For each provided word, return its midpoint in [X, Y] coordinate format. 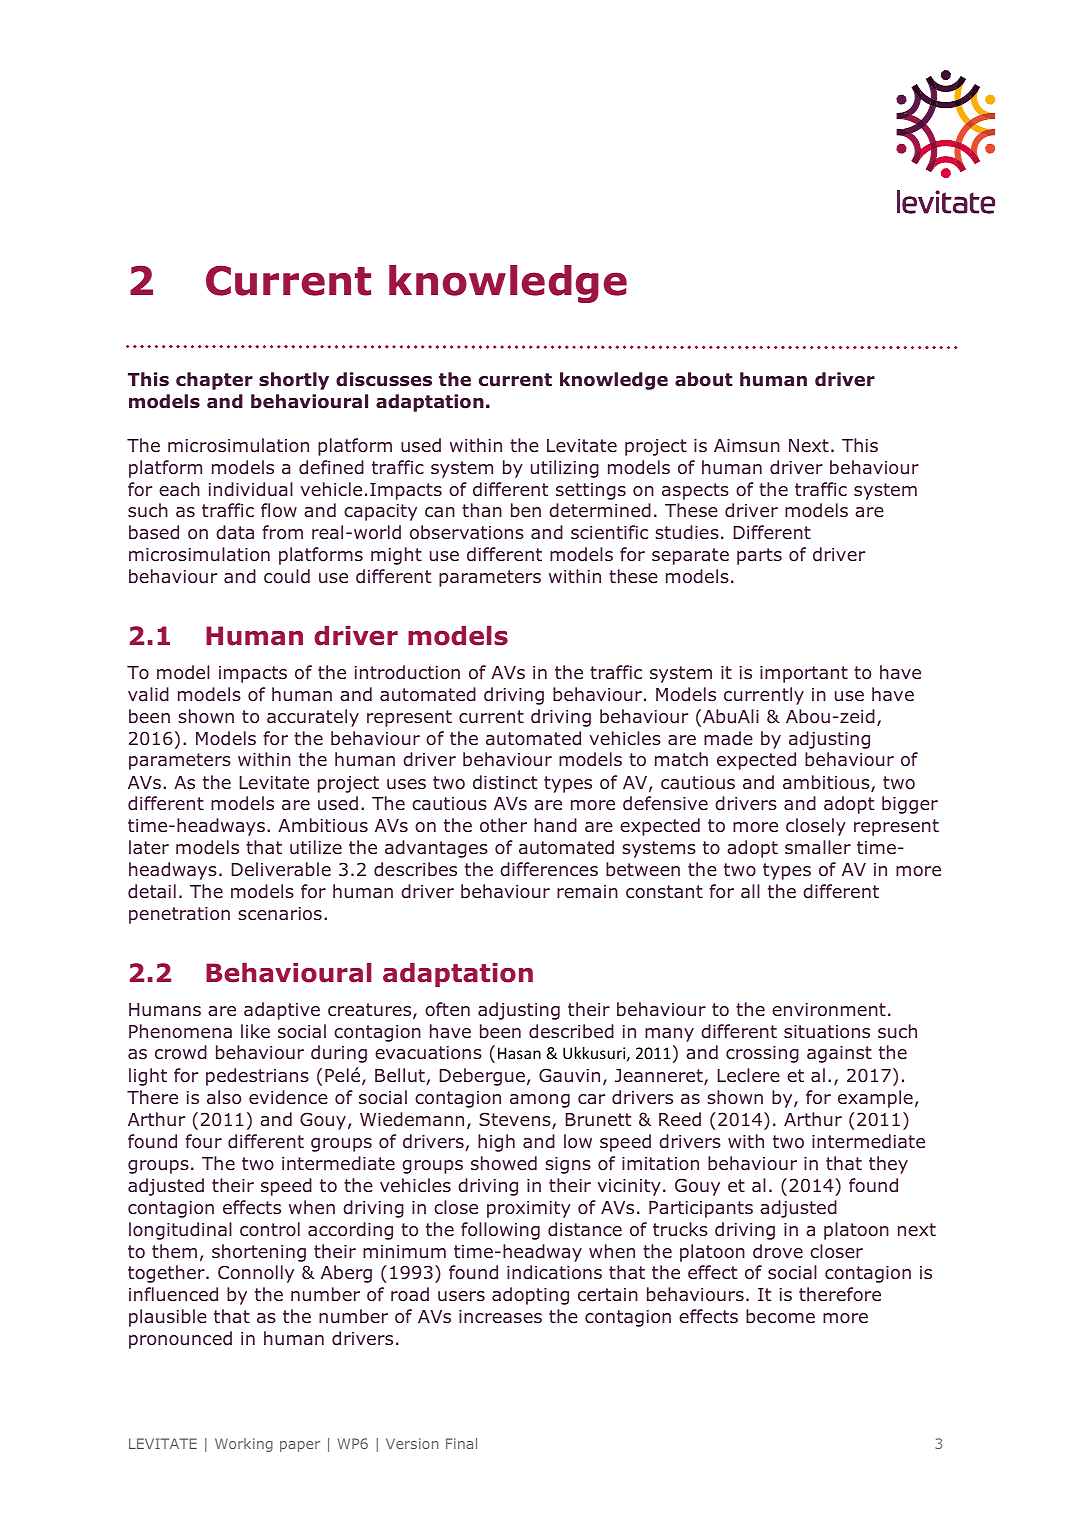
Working [244, 1445]
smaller [818, 847]
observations [467, 532]
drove [778, 1251]
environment [829, 1010]
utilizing [565, 469]
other [503, 825]
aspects [695, 491]
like [255, 1031]
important [804, 674]
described [571, 1031]
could [287, 576]
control [270, 1229]
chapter [214, 381]
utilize [316, 847]
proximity [529, 1209]
